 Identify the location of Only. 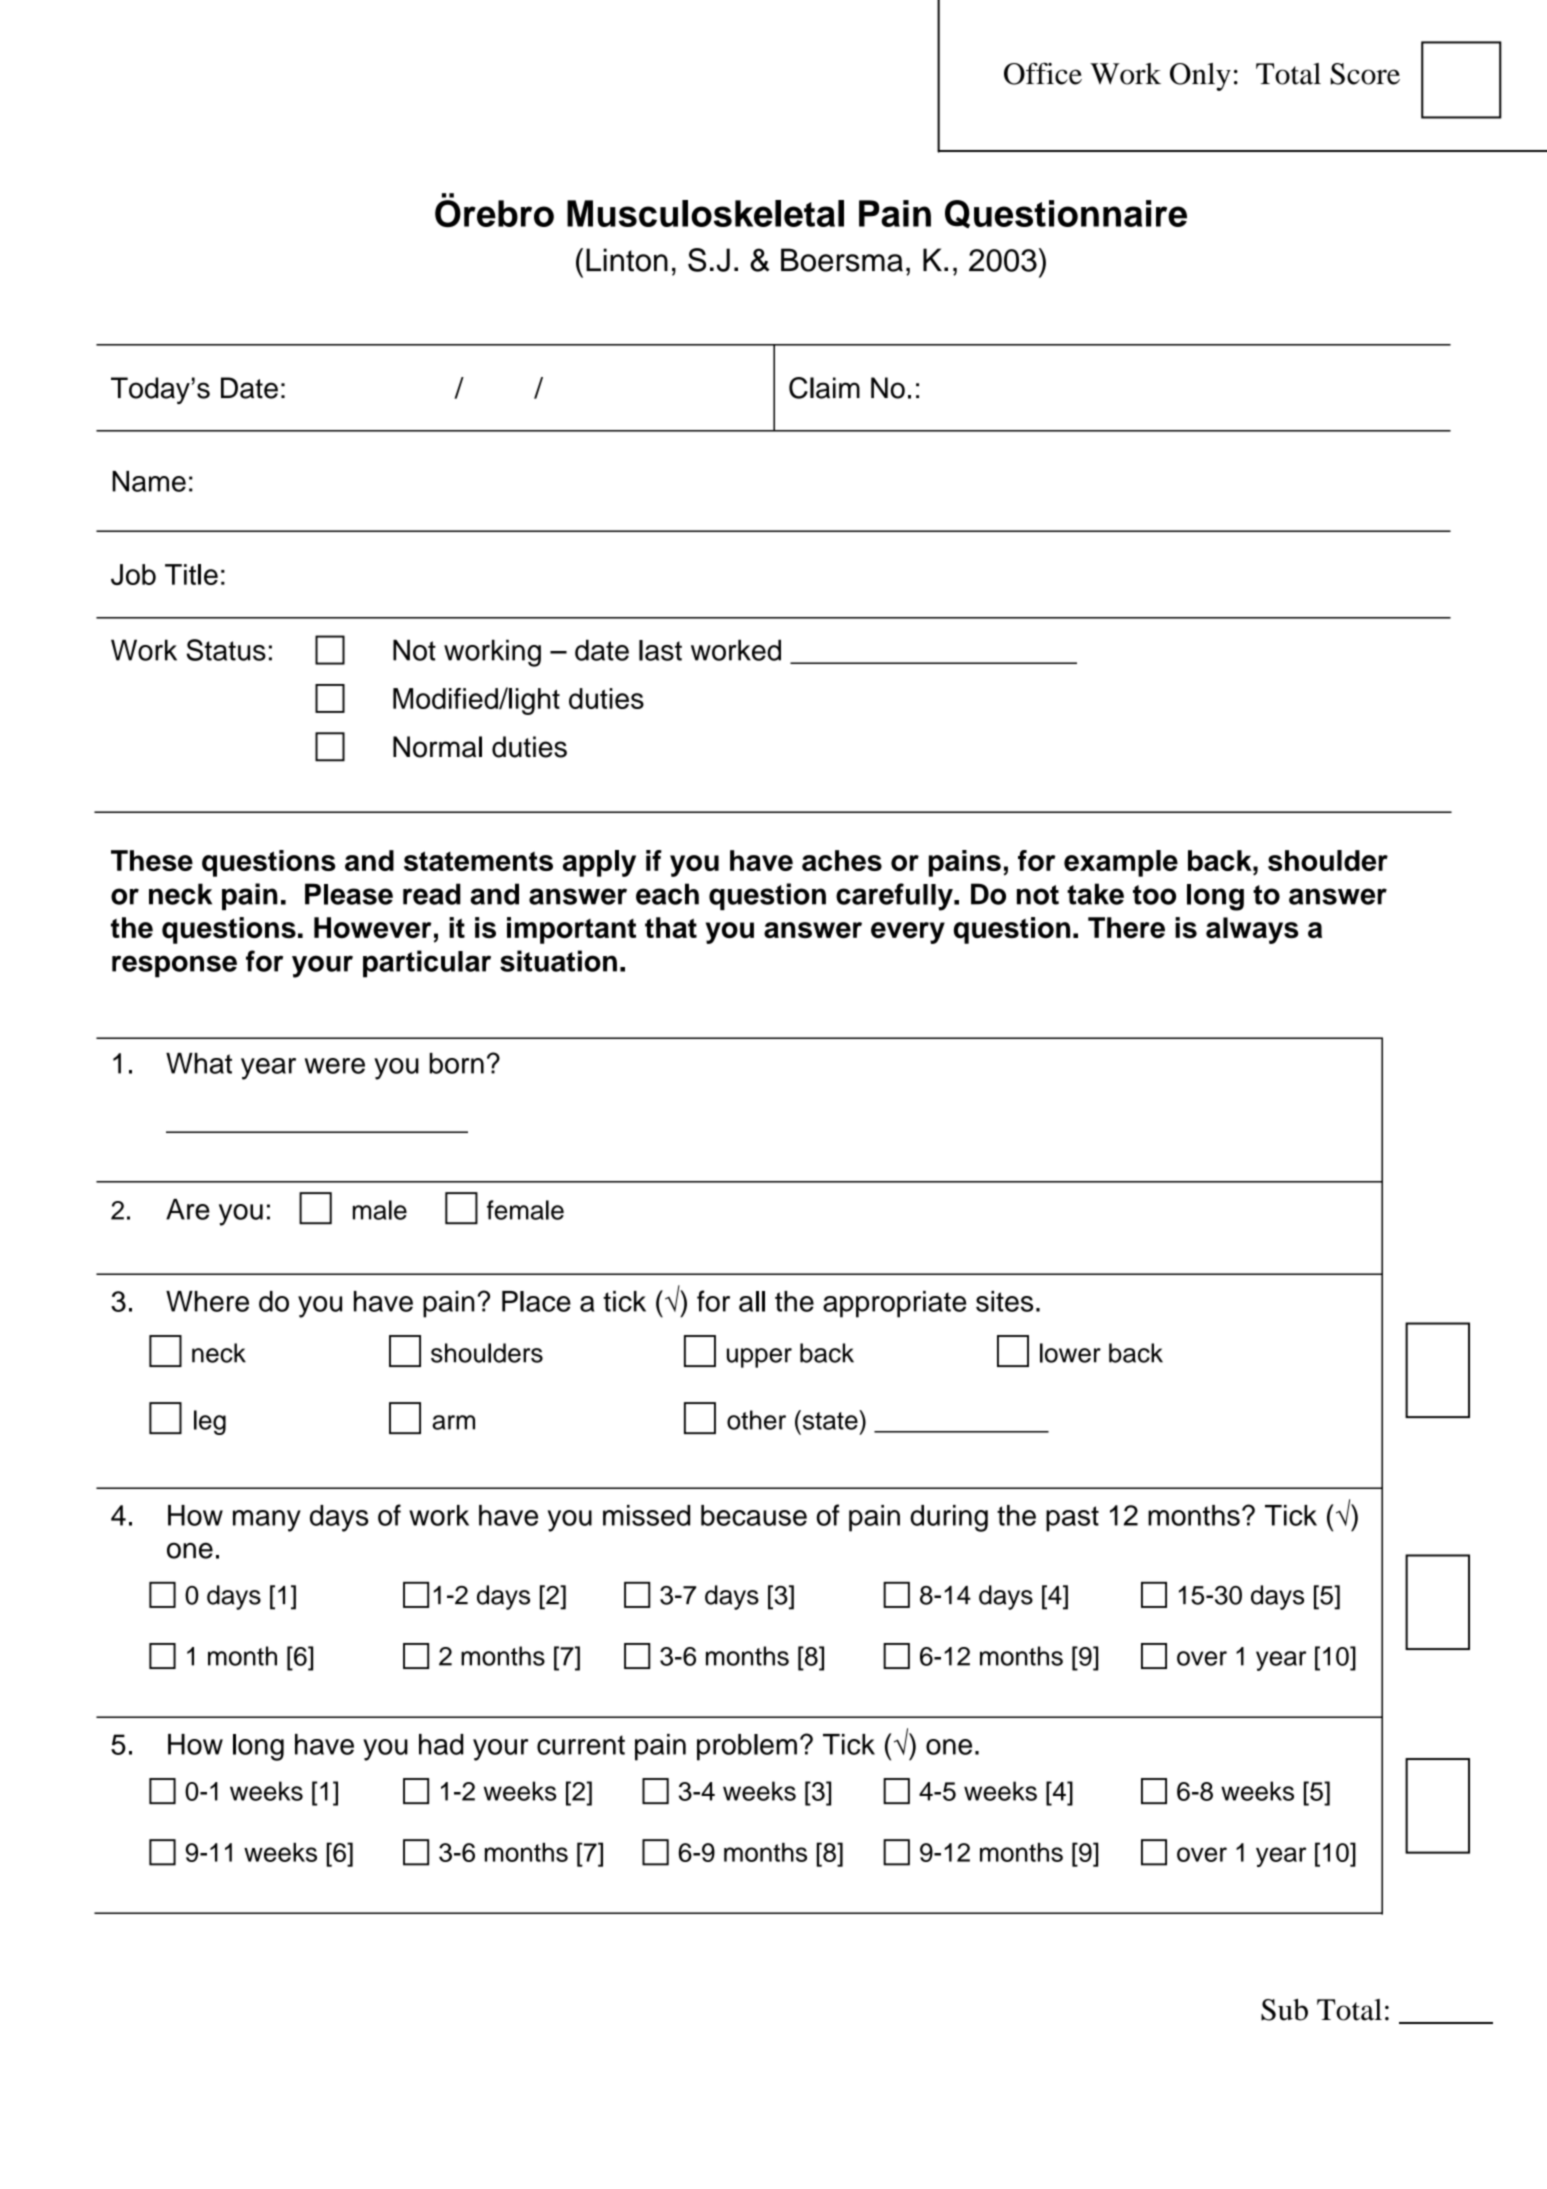
(1200, 77).
